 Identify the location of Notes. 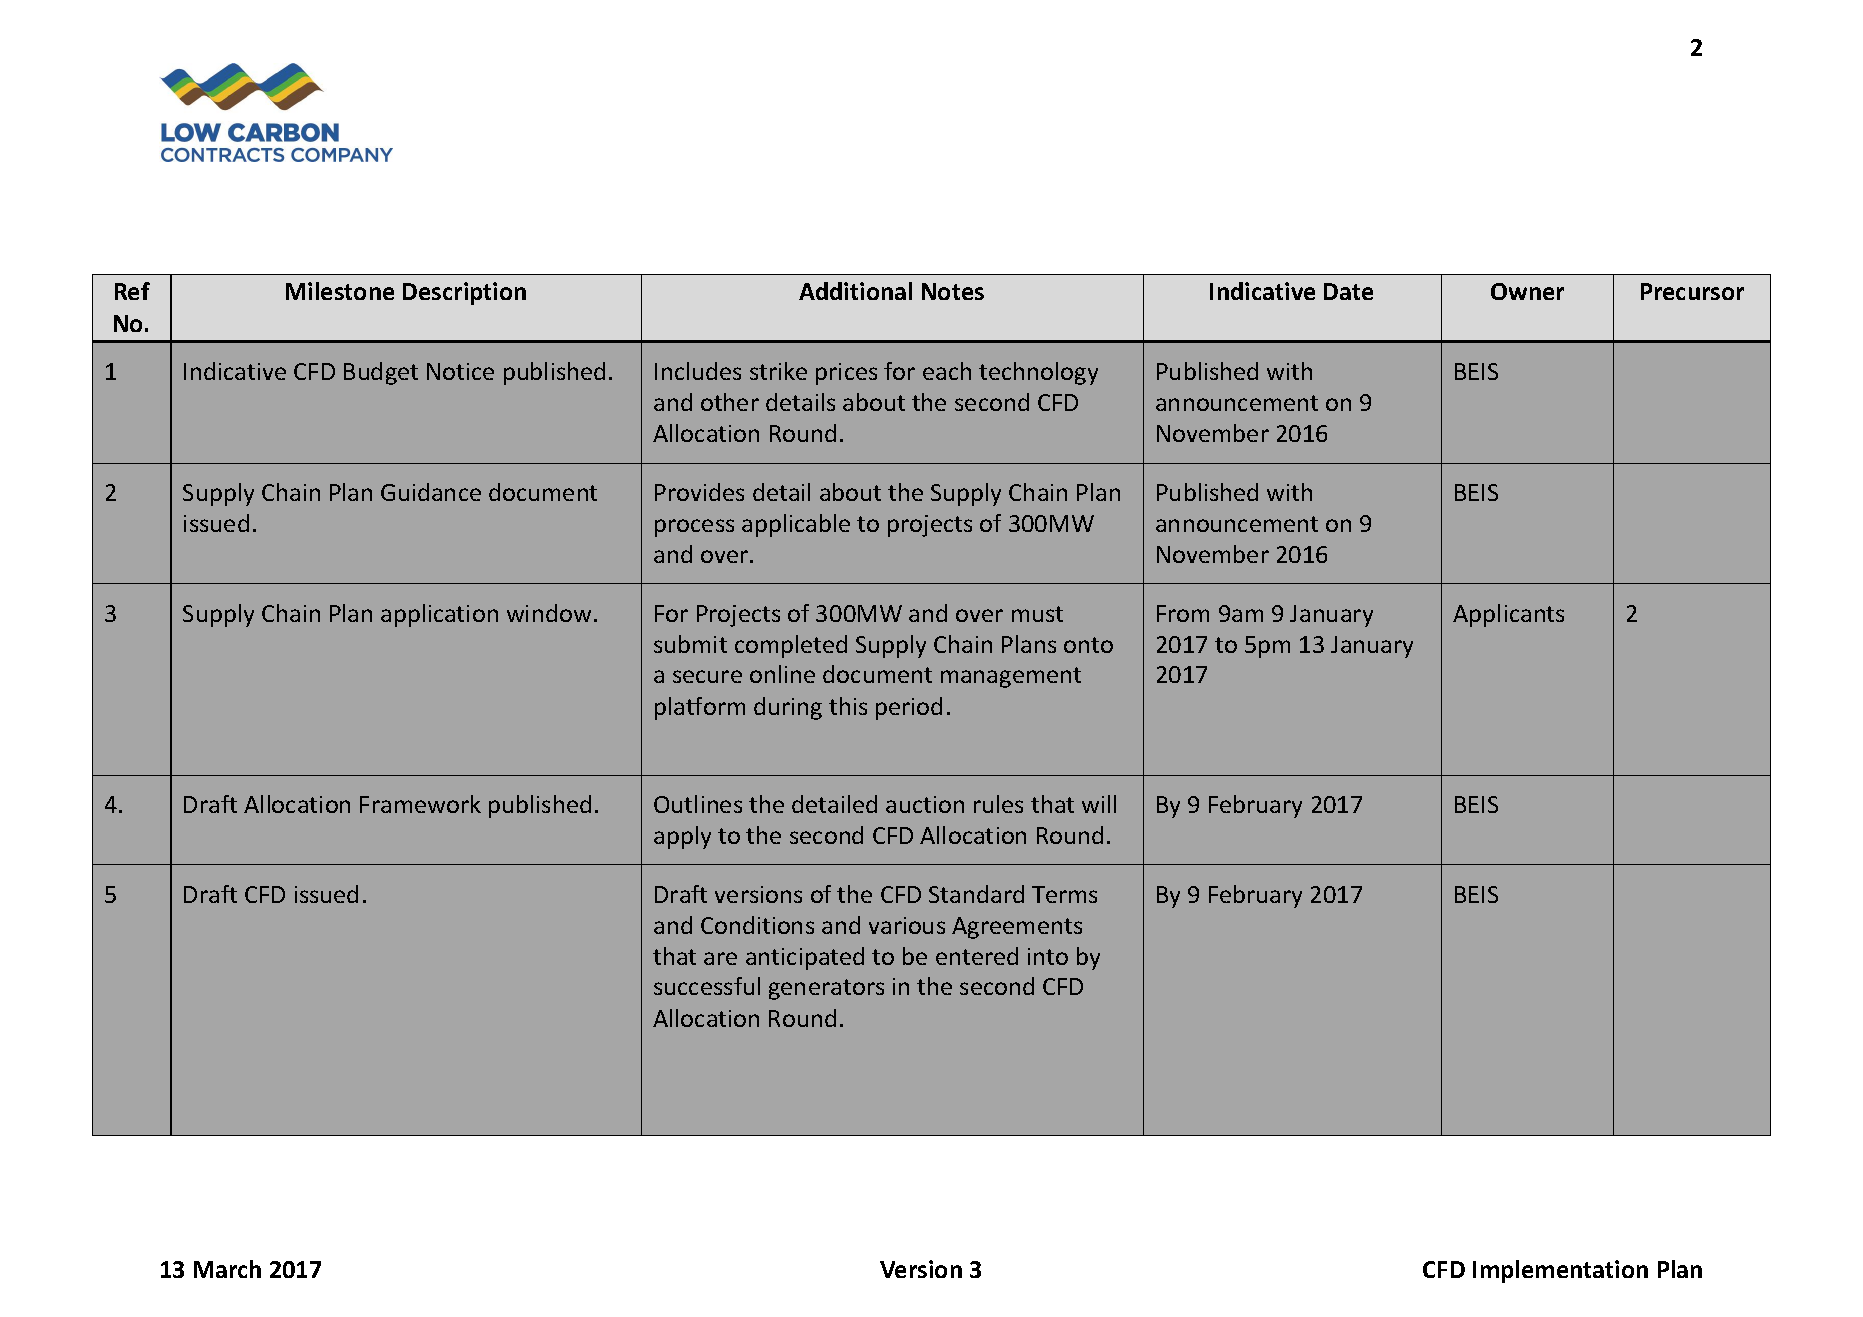
(953, 291).
